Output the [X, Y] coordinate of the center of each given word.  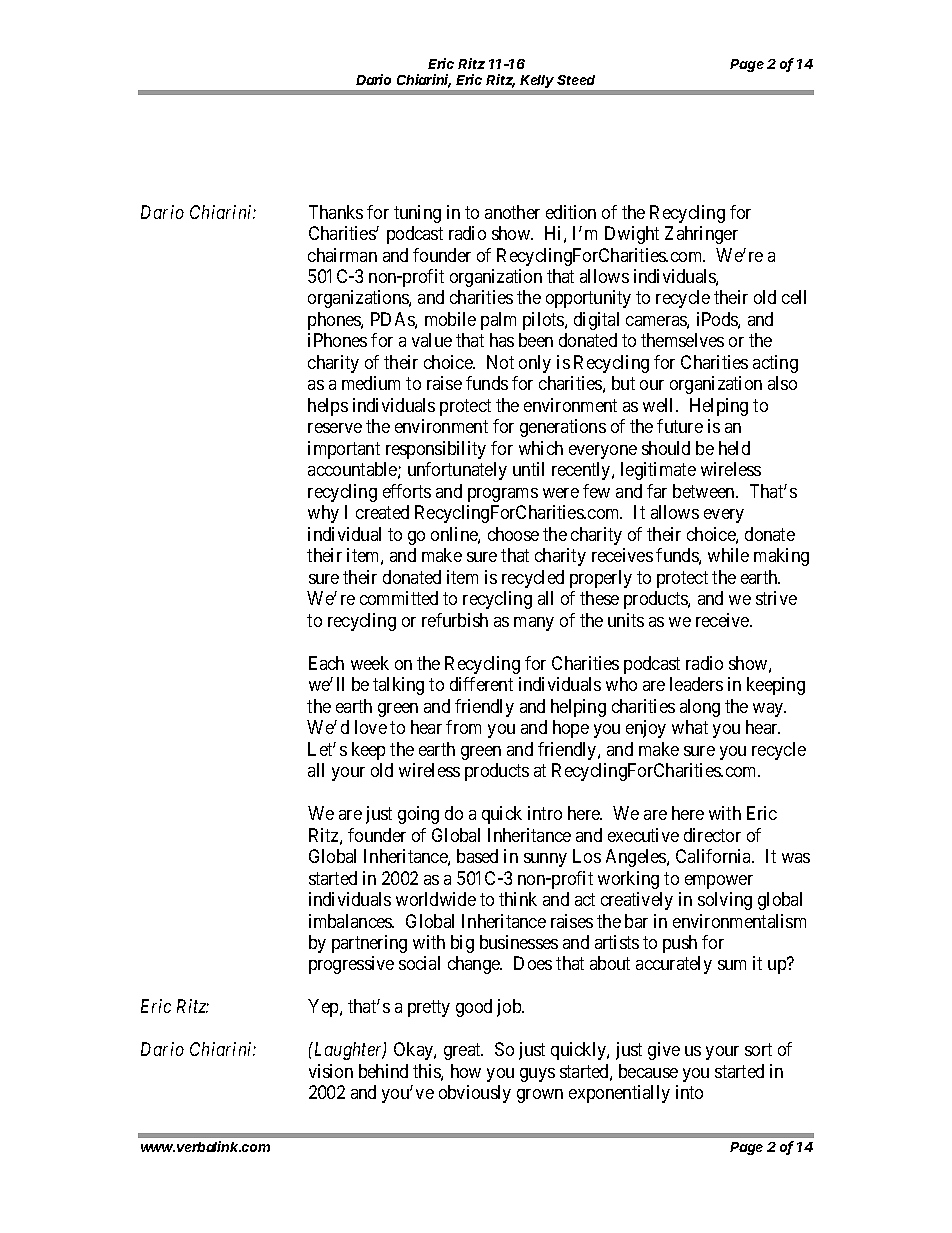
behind [383, 1071]
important [344, 450]
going [418, 815]
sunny [545, 860]
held [734, 448]
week [370, 663]
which [541, 448]
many [534, 624]
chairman [342, 255]
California [715, 856]
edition [571, 212]
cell [794, 297]
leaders [696, 684]
